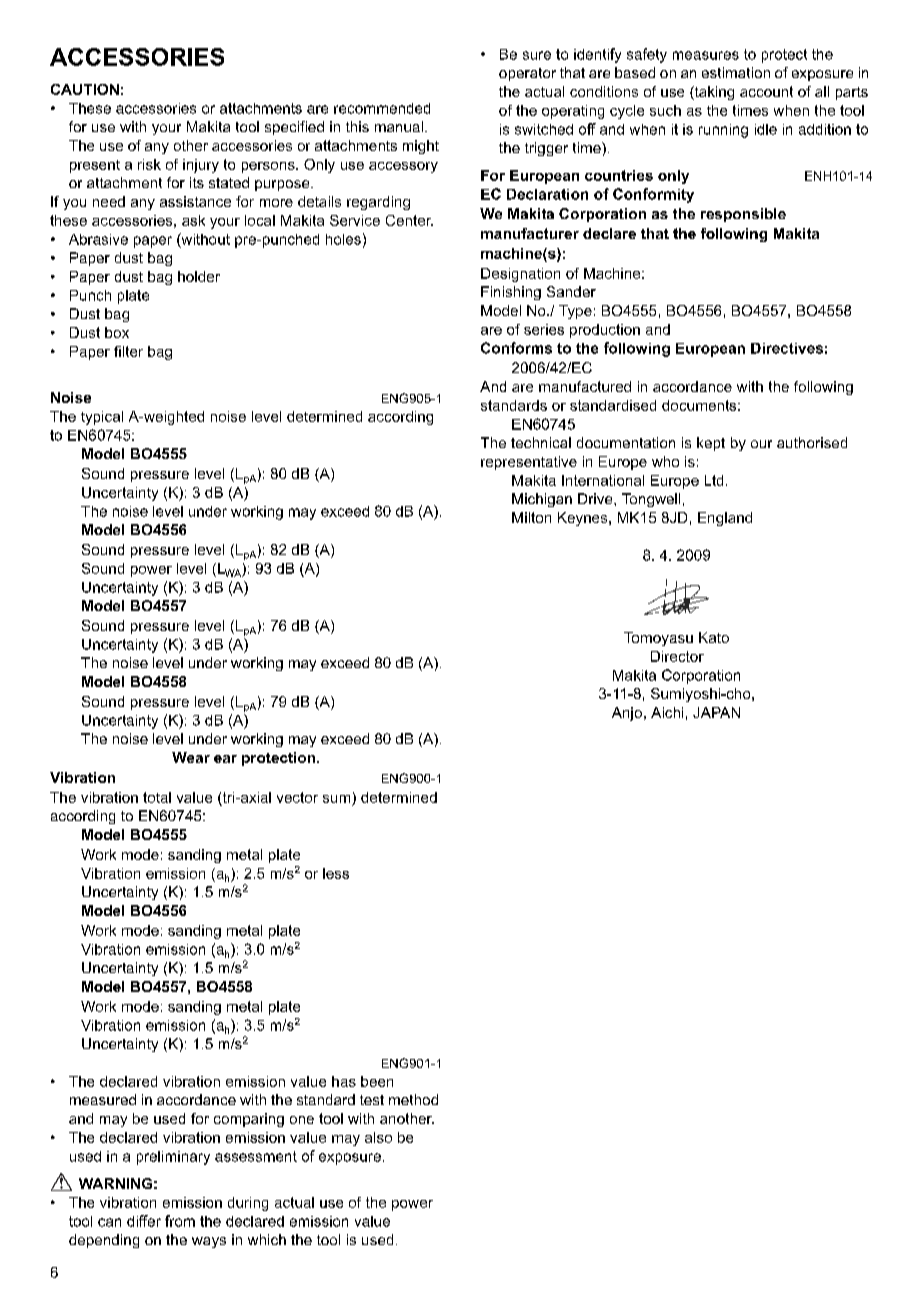  What do you see at coordinates (180, 1221) in the document?
I see `from` at bounding box center [180, 1221].
